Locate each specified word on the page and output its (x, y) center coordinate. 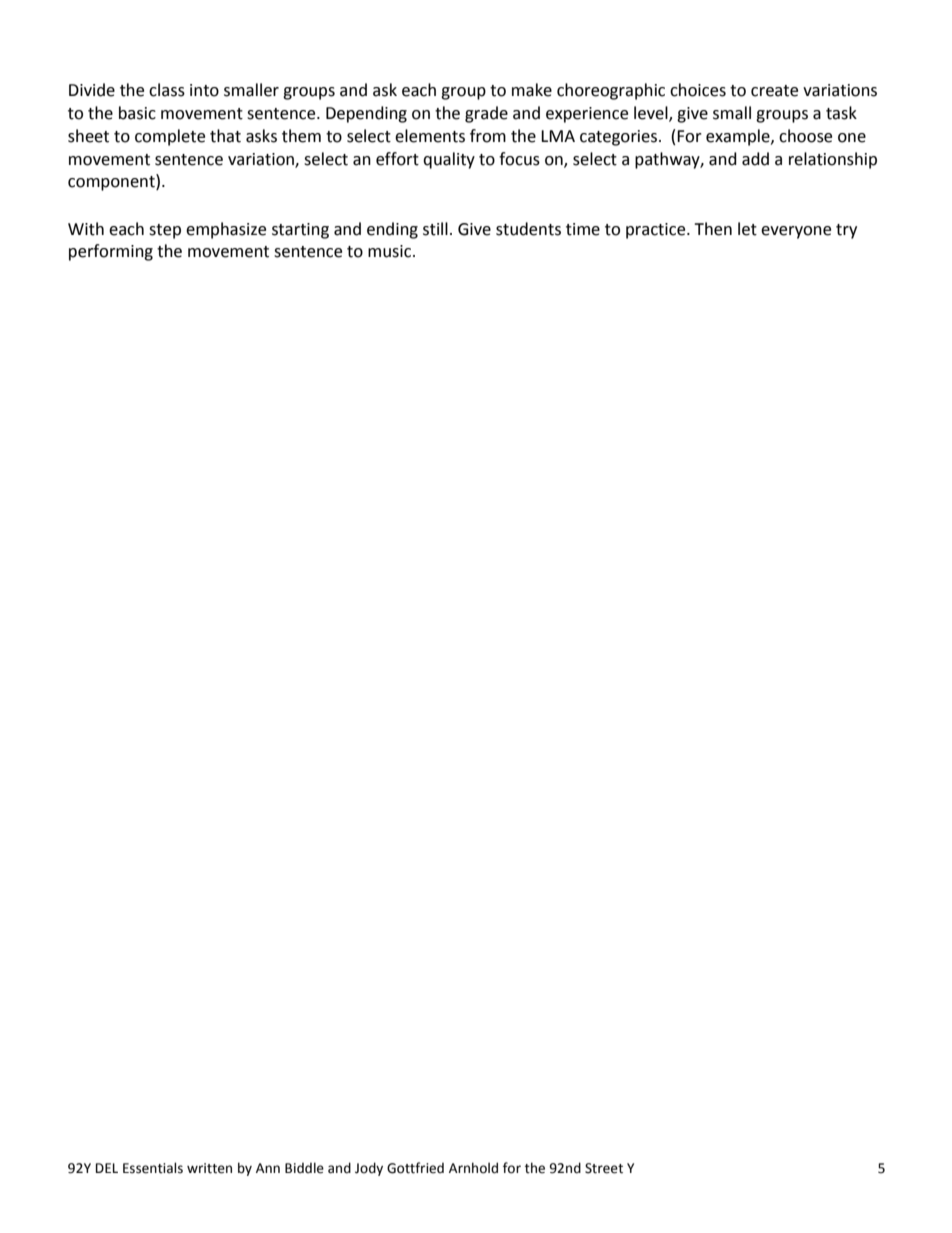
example (739, 137)
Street (604, 1168)
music (391, 251)
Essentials (153, 1168)
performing (111, 252)
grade (486, 114)
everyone (796, 232)
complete (170, 137)
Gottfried (415, 1168)
